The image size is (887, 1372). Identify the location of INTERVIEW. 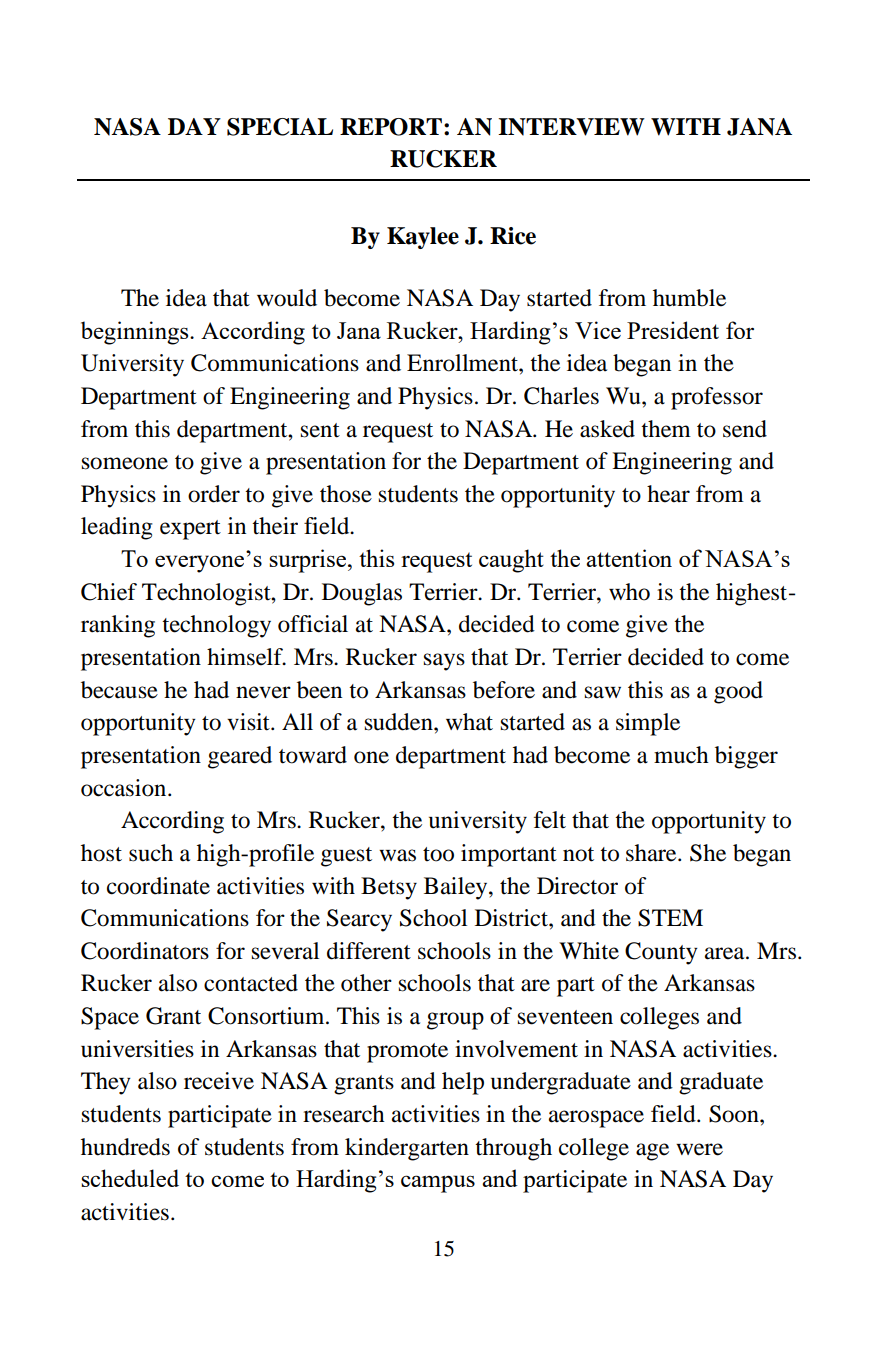
(571, 127).
